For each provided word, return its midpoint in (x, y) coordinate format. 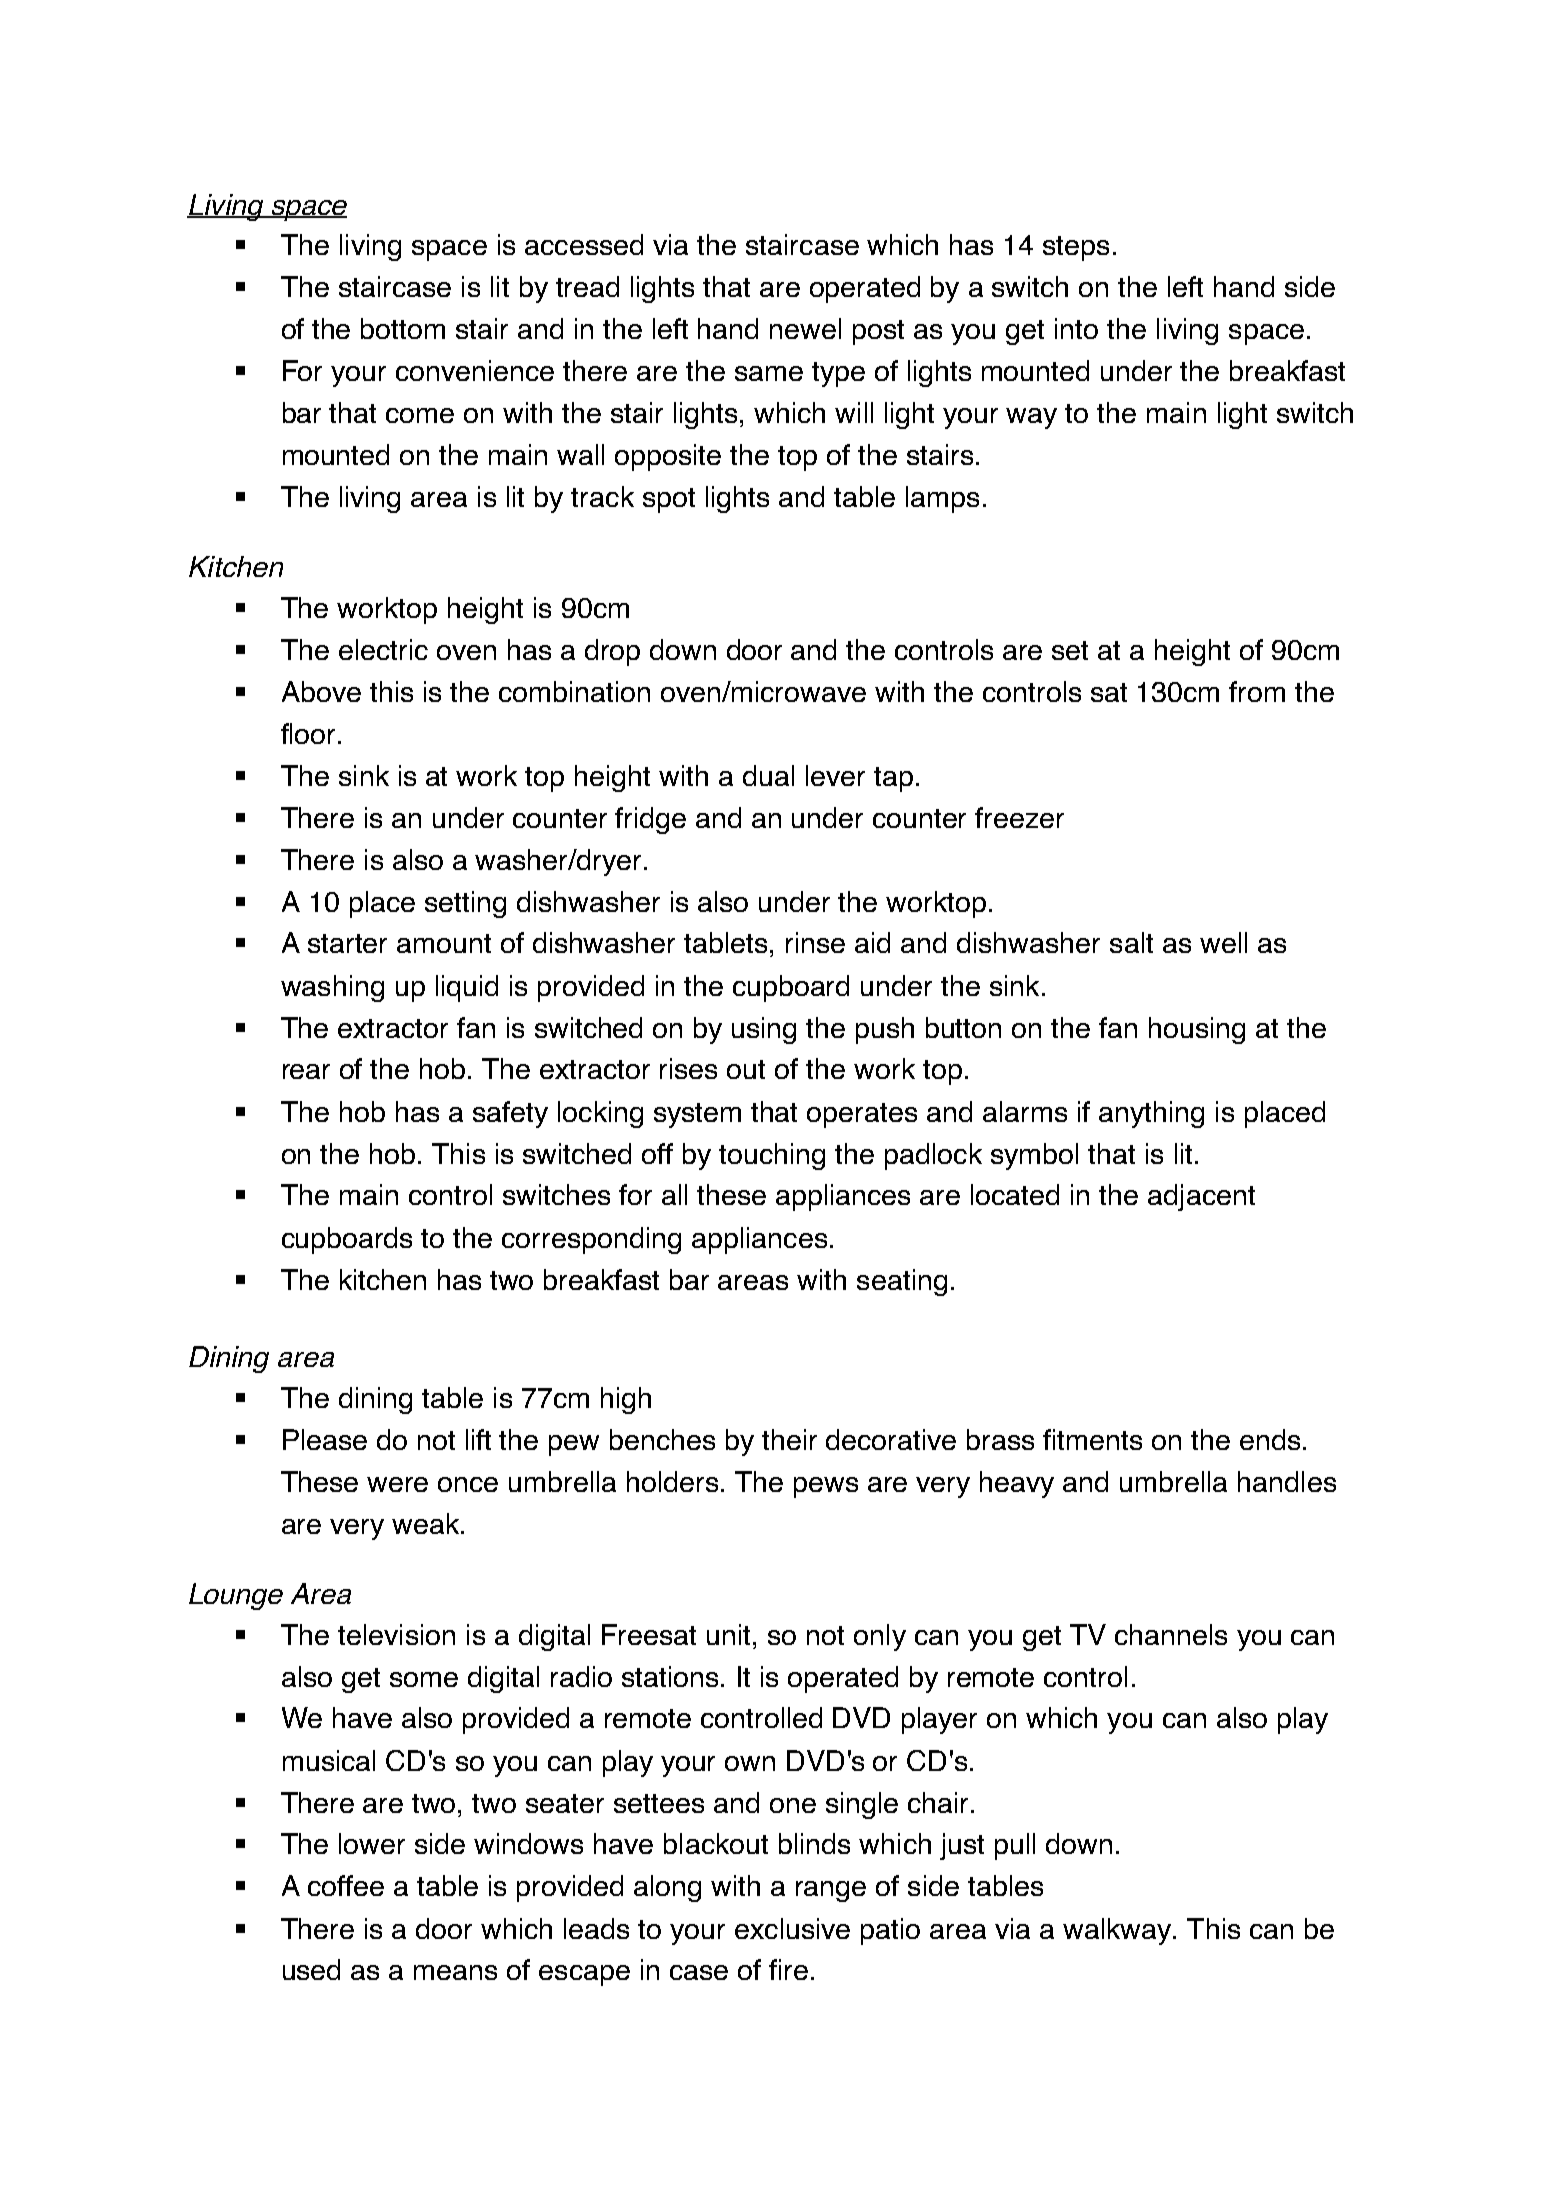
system (697, 1115)
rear (306, 1071)
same (769, 373)
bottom (403, 328)
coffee (346, 1885)
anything (1151, 1114)
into (1076, 328)
